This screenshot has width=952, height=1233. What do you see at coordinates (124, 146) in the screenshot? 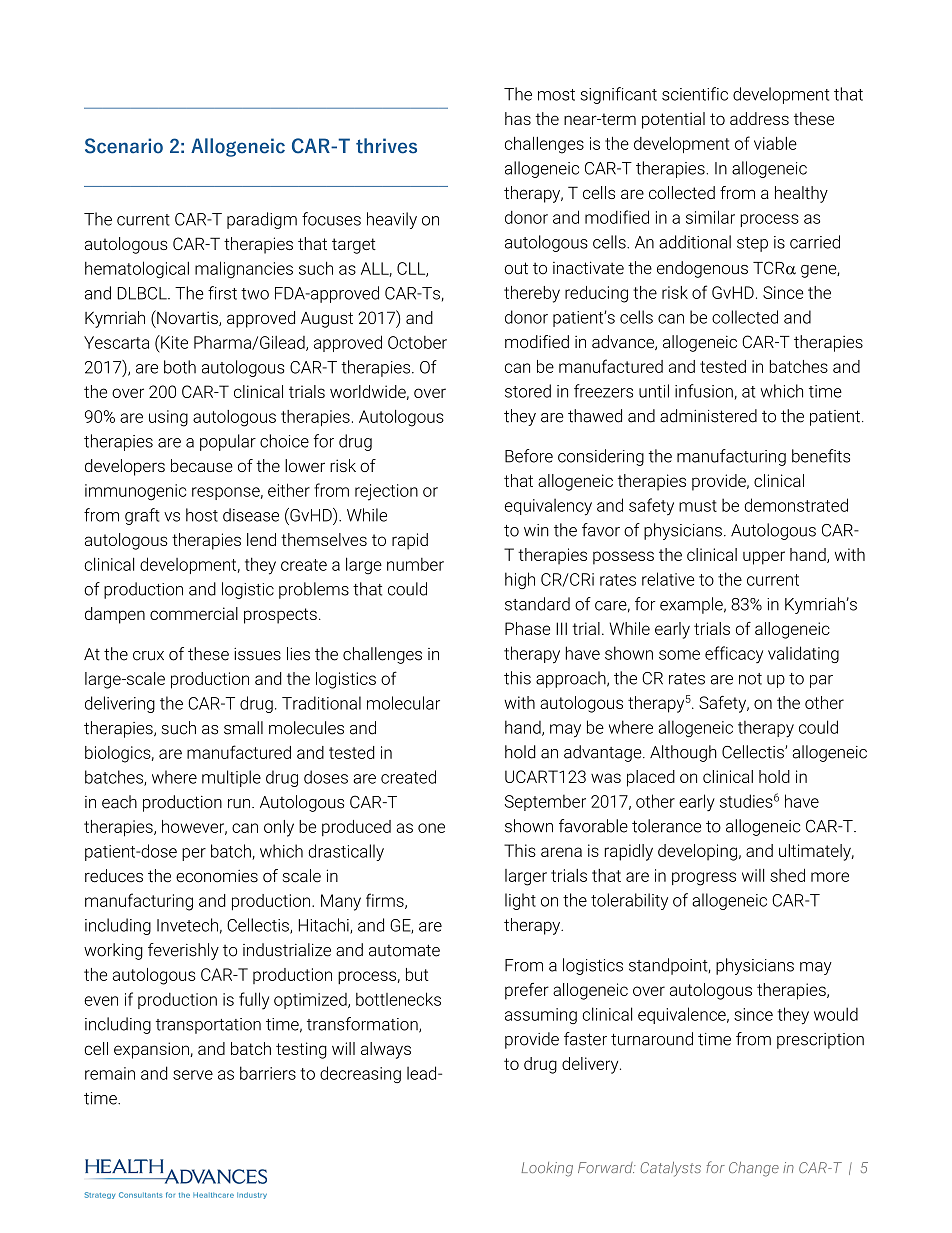
I see `Scenario` at bounding box center [124, 146].
